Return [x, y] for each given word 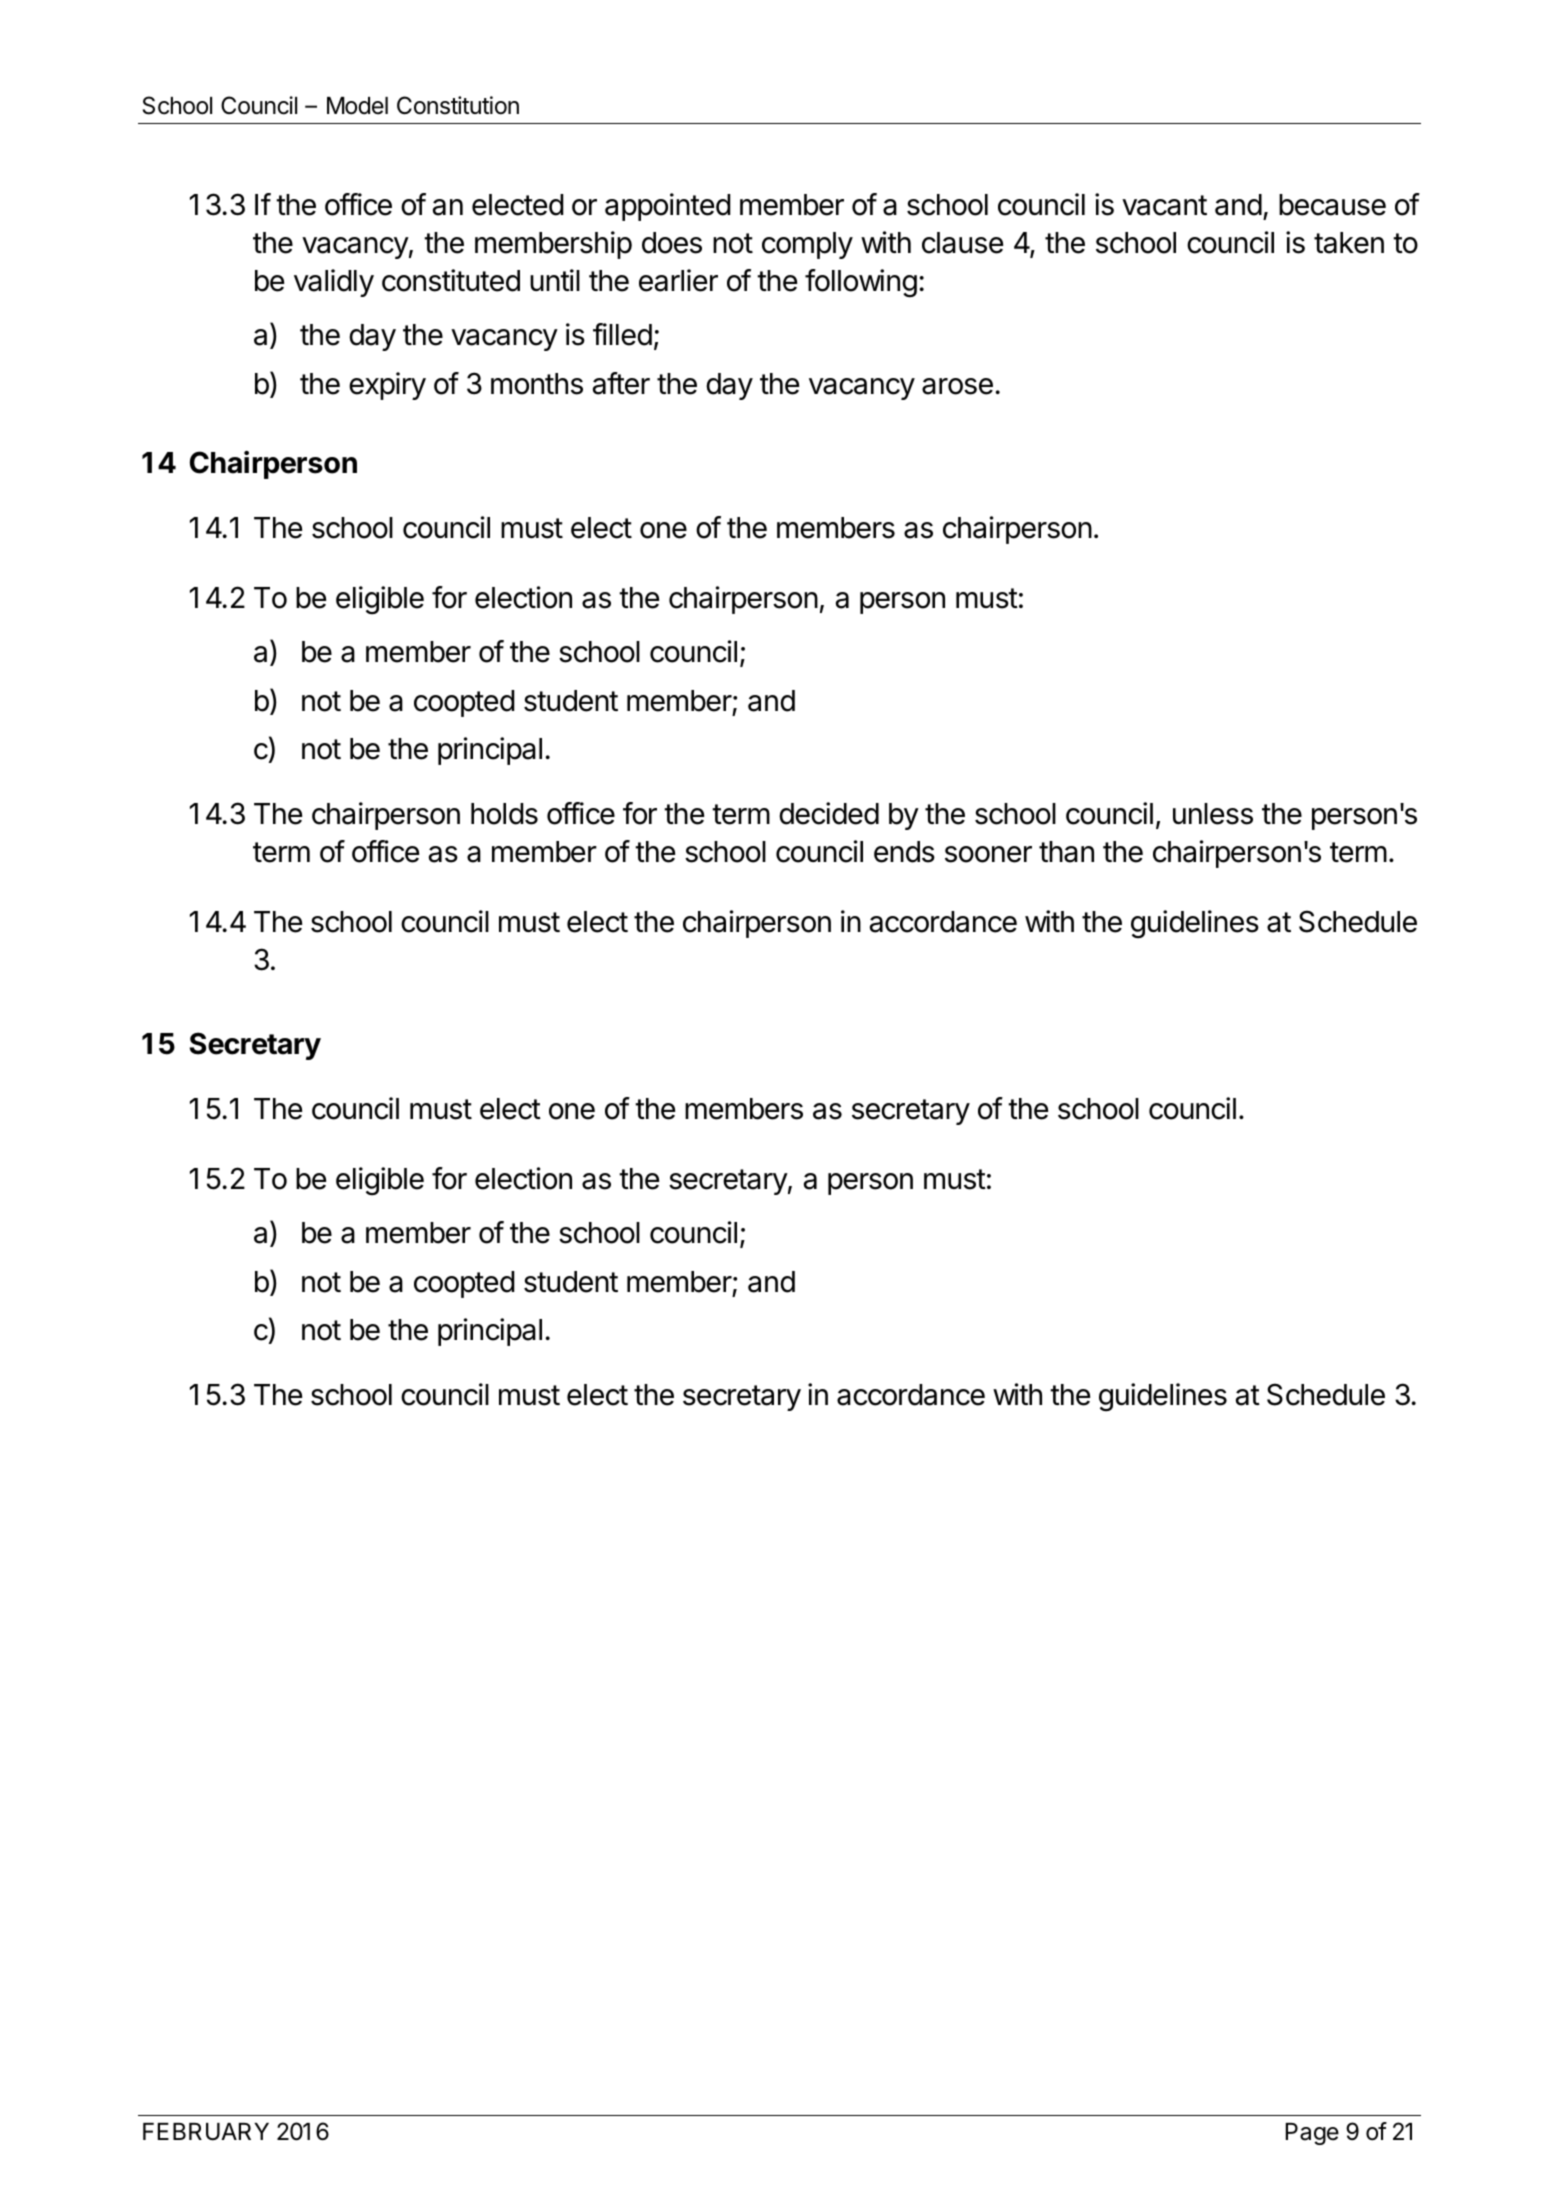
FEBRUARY [206, 2132]
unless [1213, 814]
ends [904, 852]
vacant [1164, 205]
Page [1312, 2134]
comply [807, 245]
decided [829, 813]
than [1066, 852]
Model [357, 106]
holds [504, 814]
